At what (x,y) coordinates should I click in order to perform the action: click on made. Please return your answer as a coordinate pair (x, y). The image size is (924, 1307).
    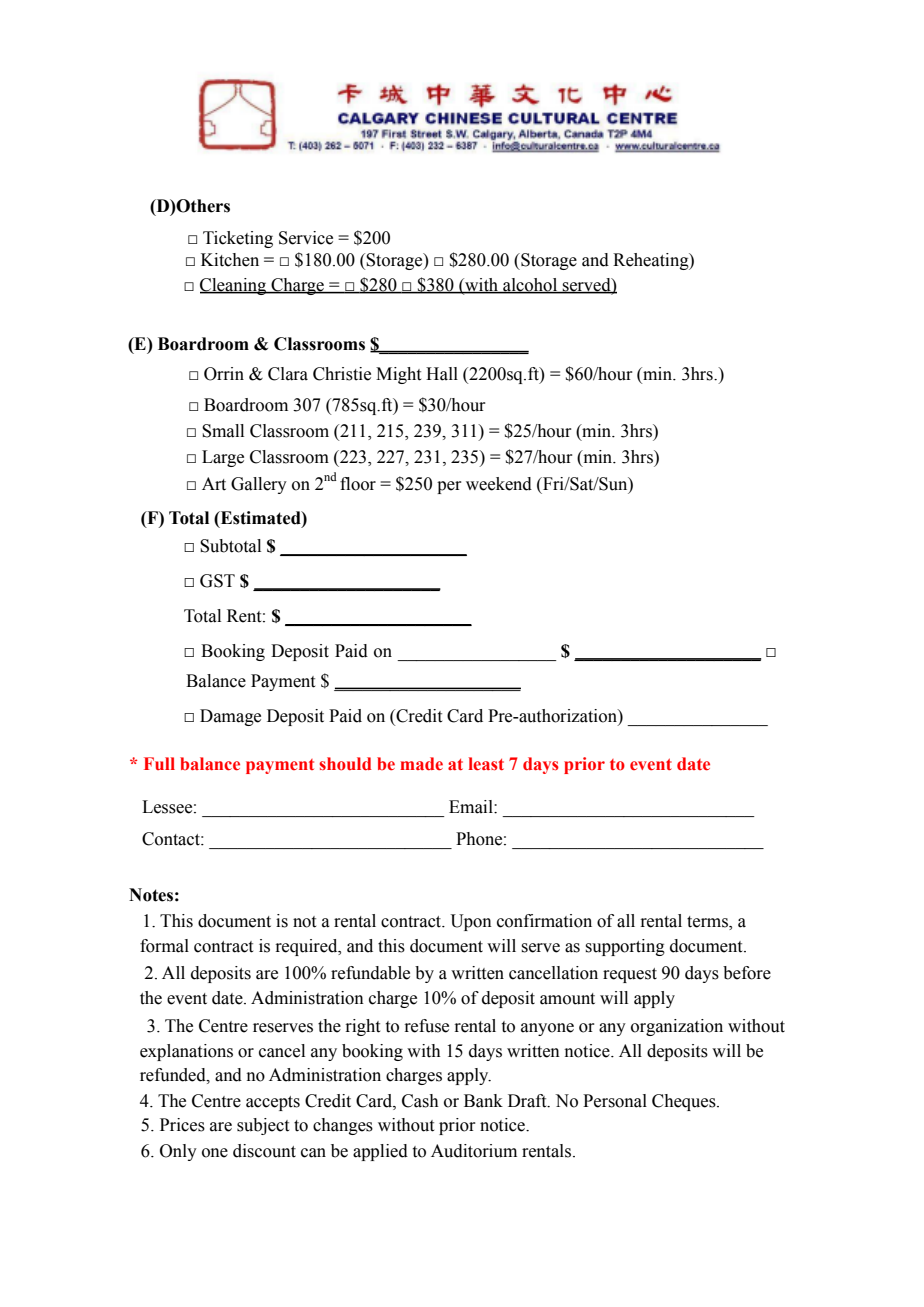
    Looking at the image, I should click on (421, 764).
